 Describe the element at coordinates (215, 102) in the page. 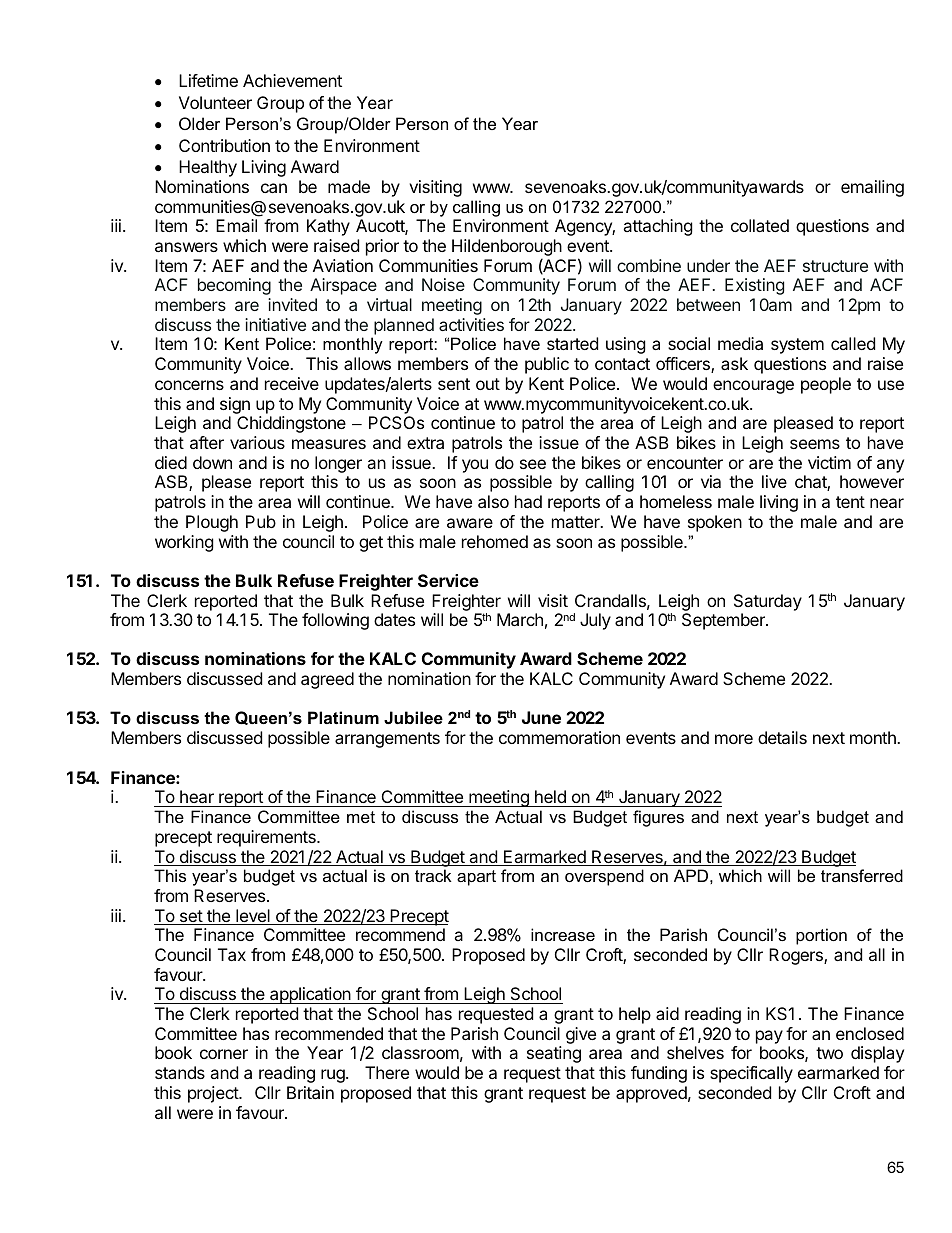

I see `Volunteer` at that location.
